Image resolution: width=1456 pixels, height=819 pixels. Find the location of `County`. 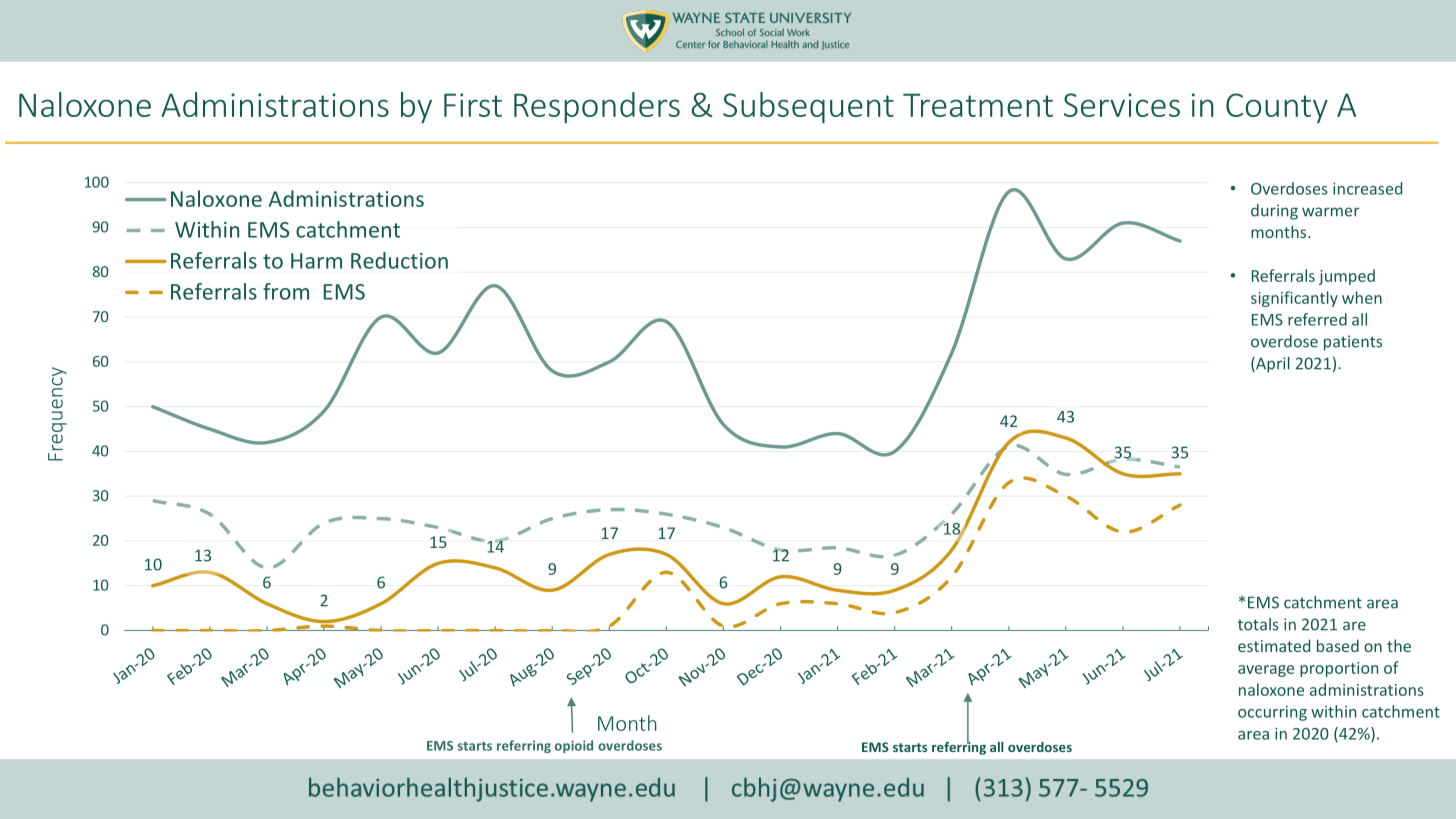

County is located at coordinates (1277, 108).
